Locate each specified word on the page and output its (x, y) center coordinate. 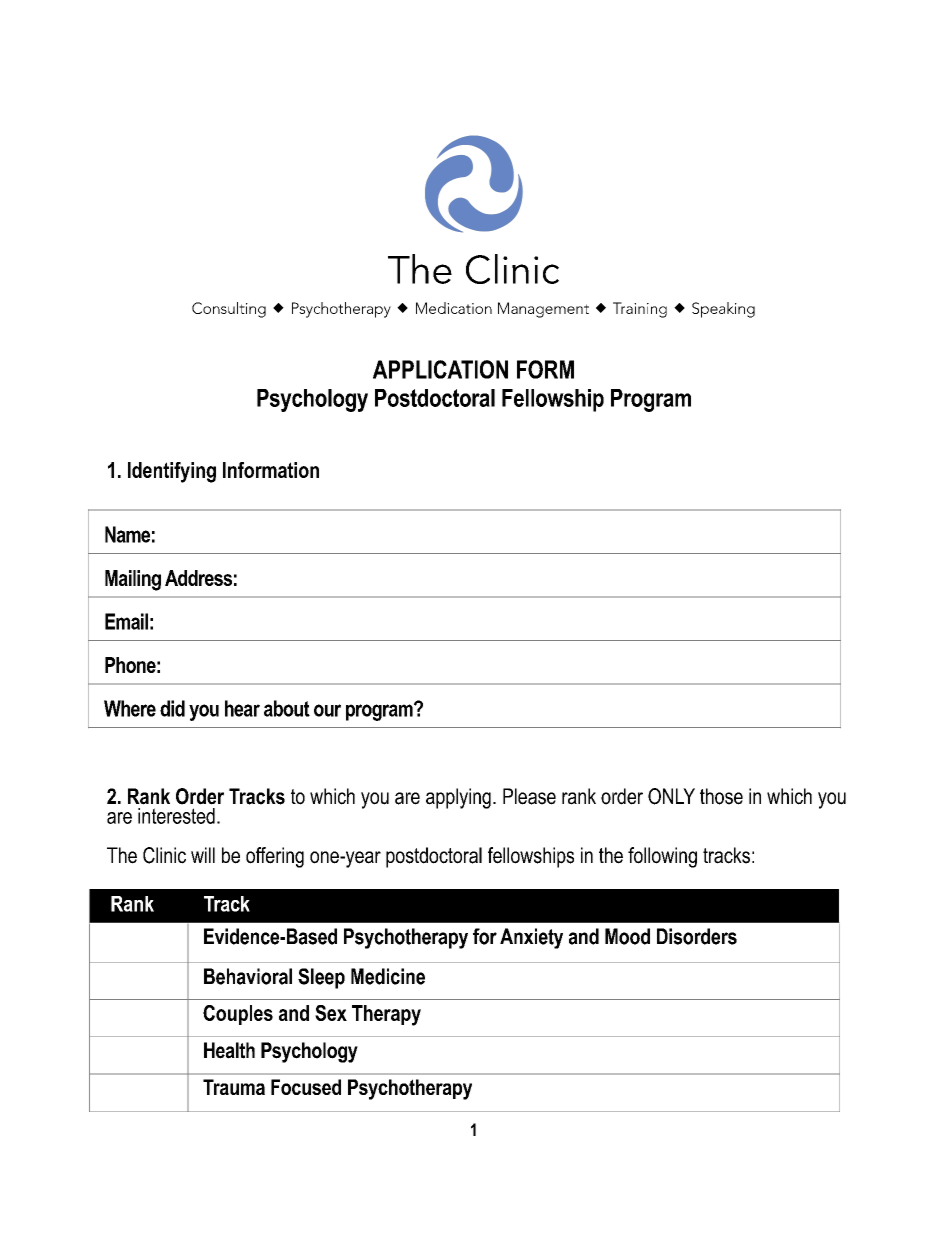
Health (229, 1050)
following (662, 857)
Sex (331, 1013)
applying (458, 798)
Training (640, 310)
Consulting (229, 310)
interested (176, 816)
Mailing (133, 580)
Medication (454, 308)
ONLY (671, 796)
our (327, 710)
